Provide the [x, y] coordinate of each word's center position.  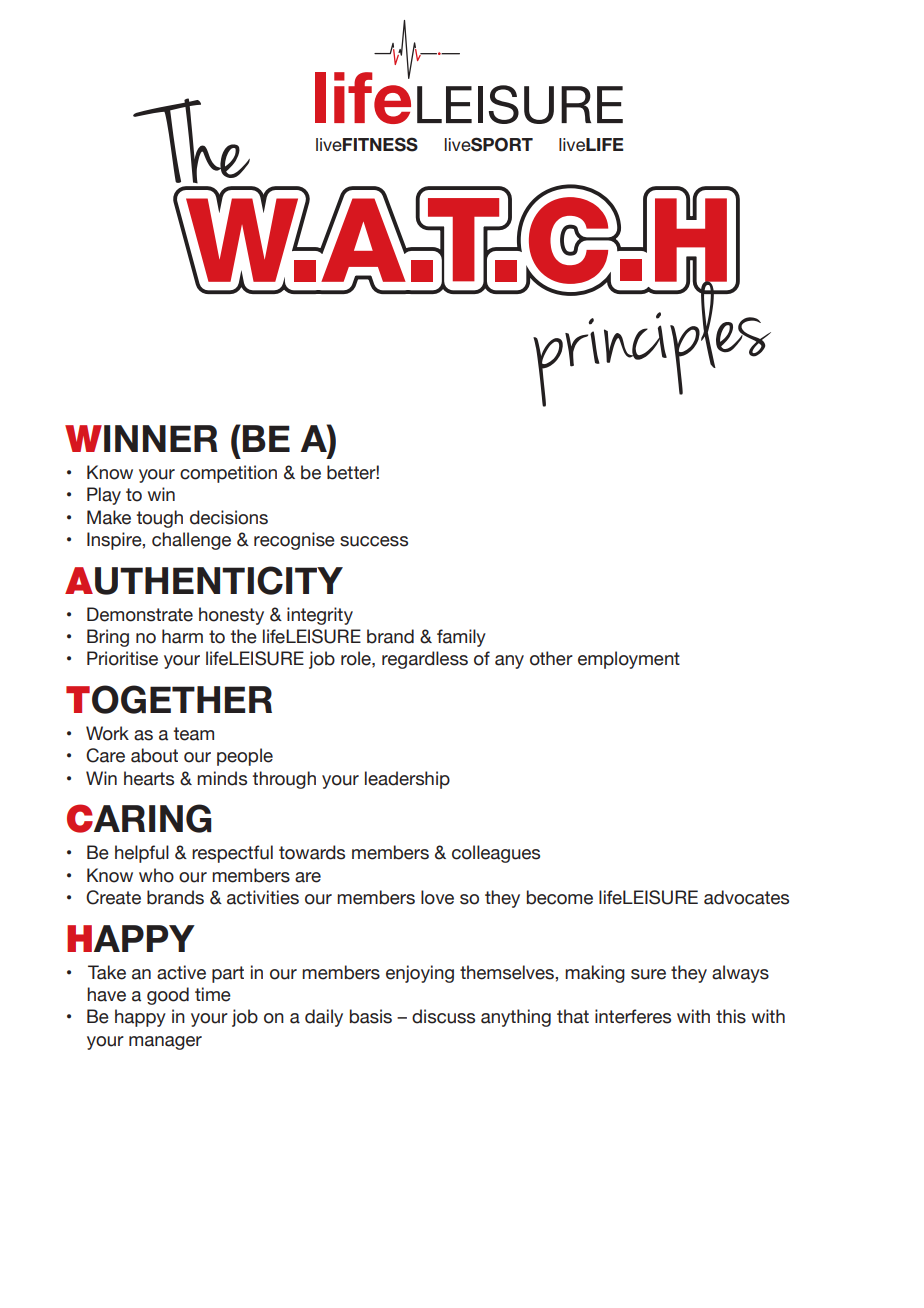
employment [629, 660]
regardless [425, 660]
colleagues [496, 854]
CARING [139, 818]
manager [165, 1043]
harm [182, 636]
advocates [746, 897]
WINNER [141, 438]
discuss [443, 1016]
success [374, 541]
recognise [294, 541]
